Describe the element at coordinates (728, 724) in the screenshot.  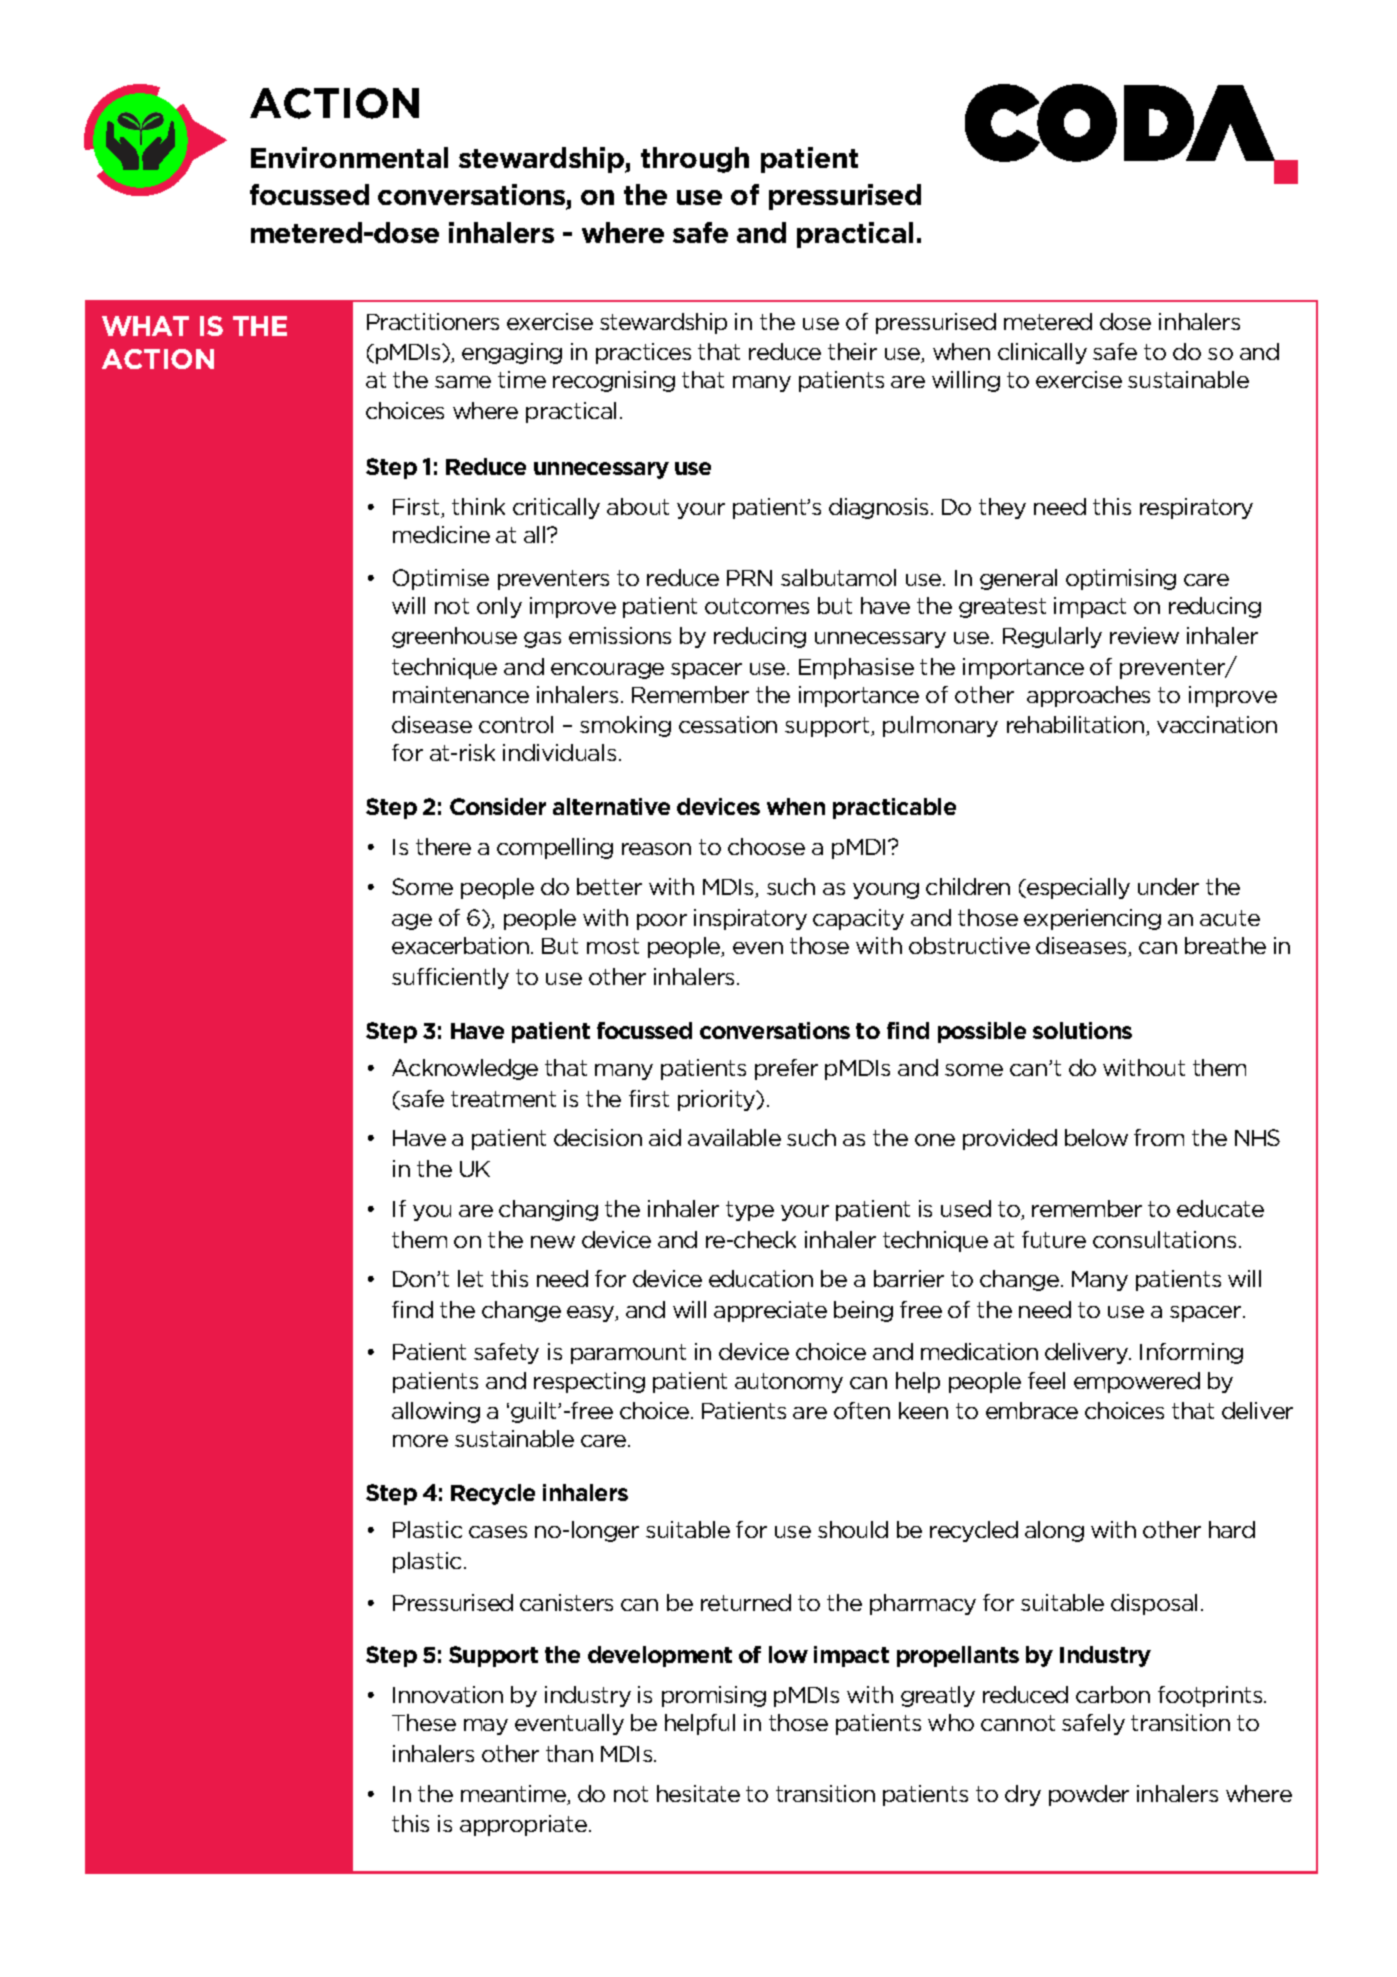
I see `cessation` at that location.
